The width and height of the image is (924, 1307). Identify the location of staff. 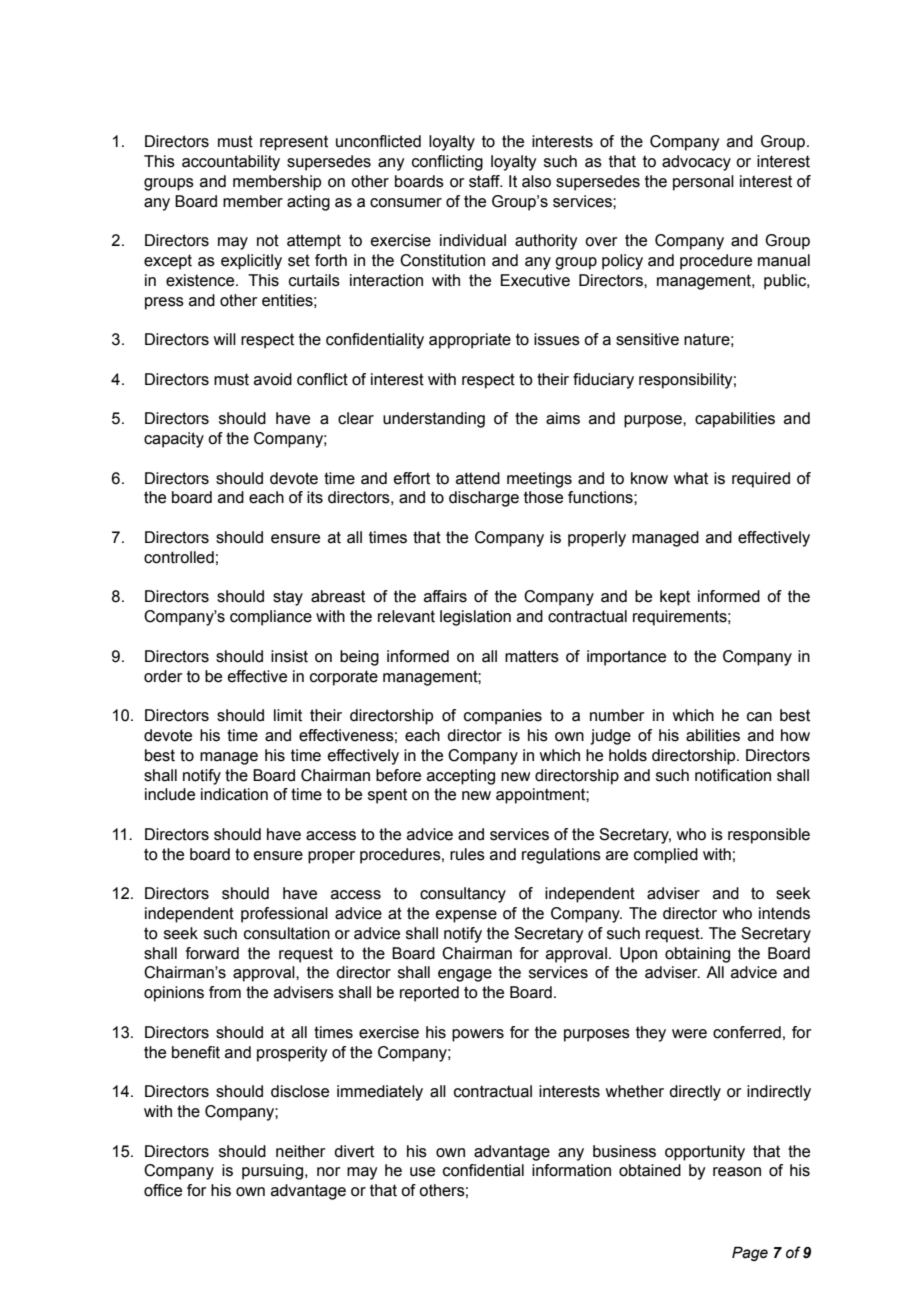
(485, 181).
